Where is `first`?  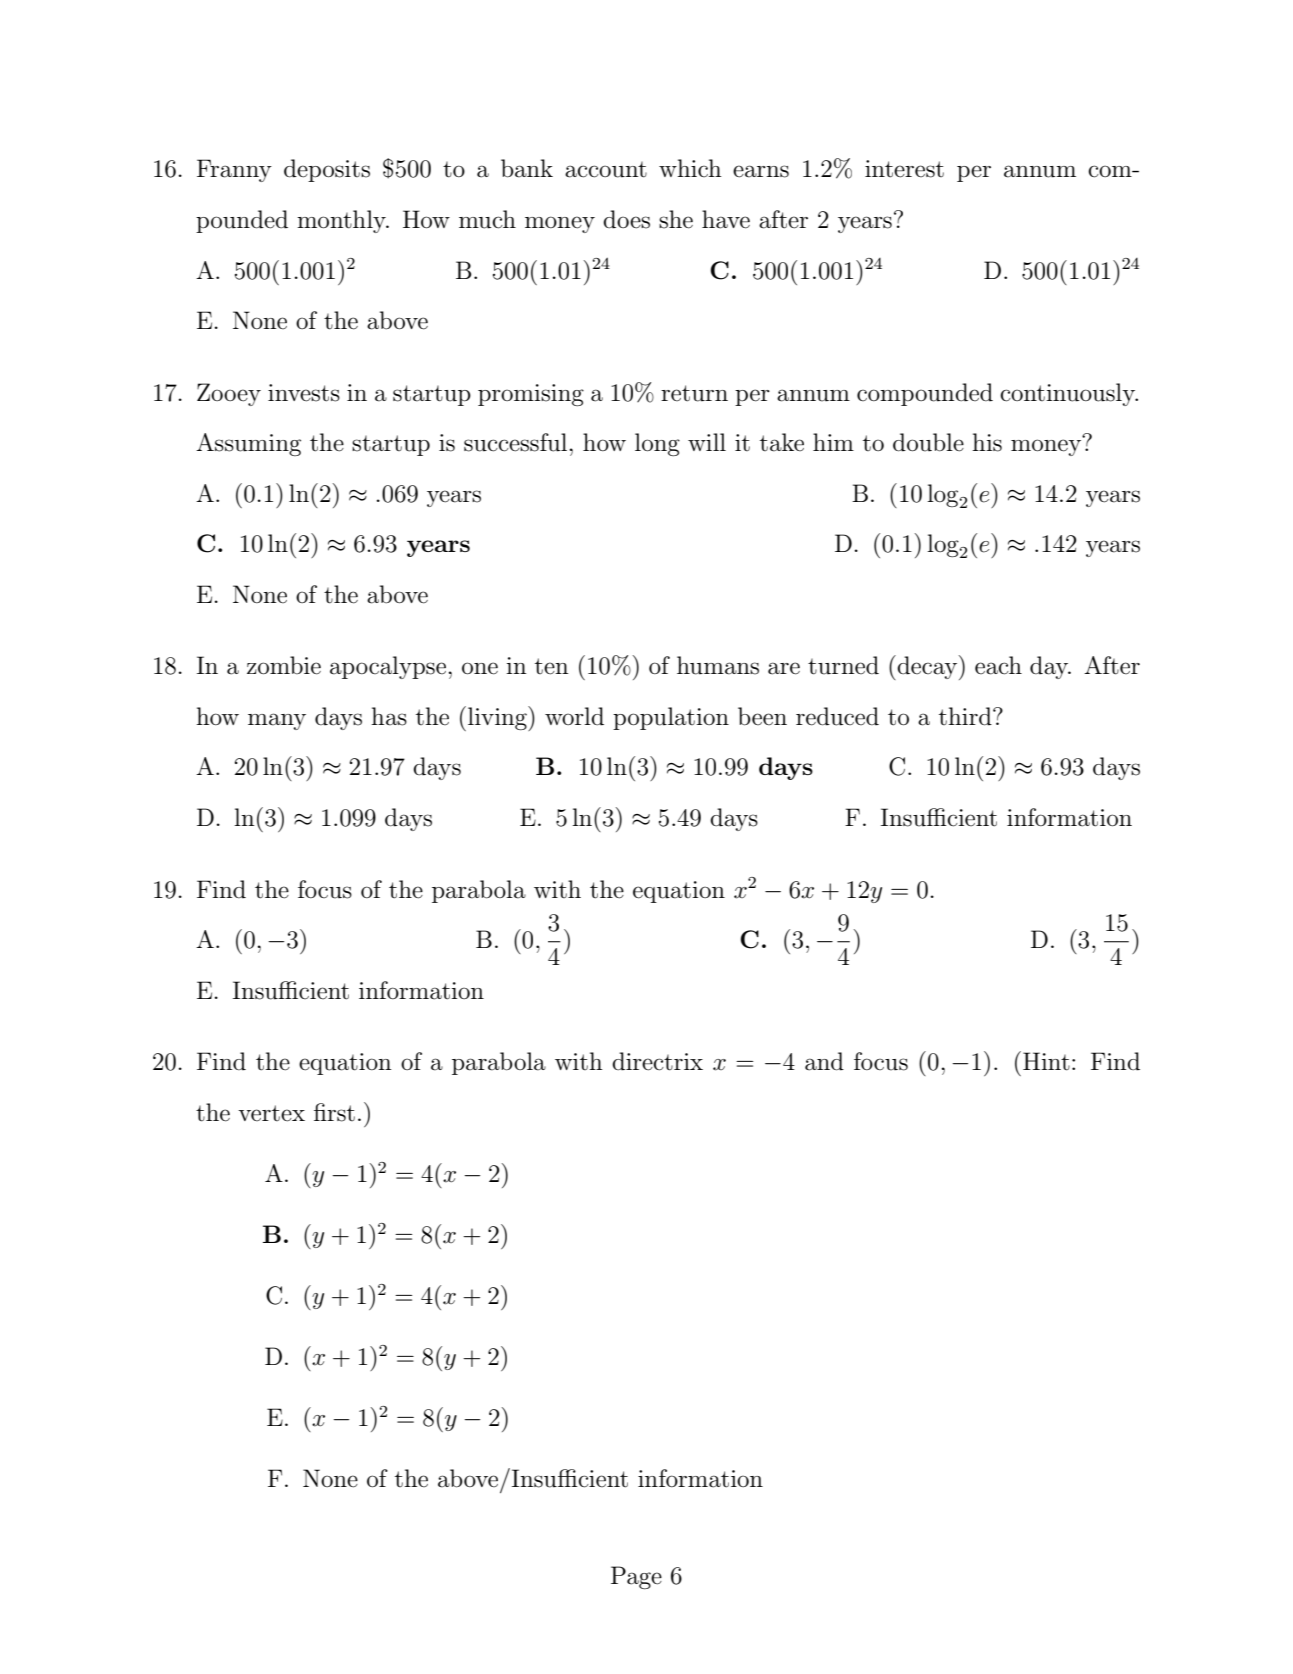 first is located at coordinates (334, 1112).
